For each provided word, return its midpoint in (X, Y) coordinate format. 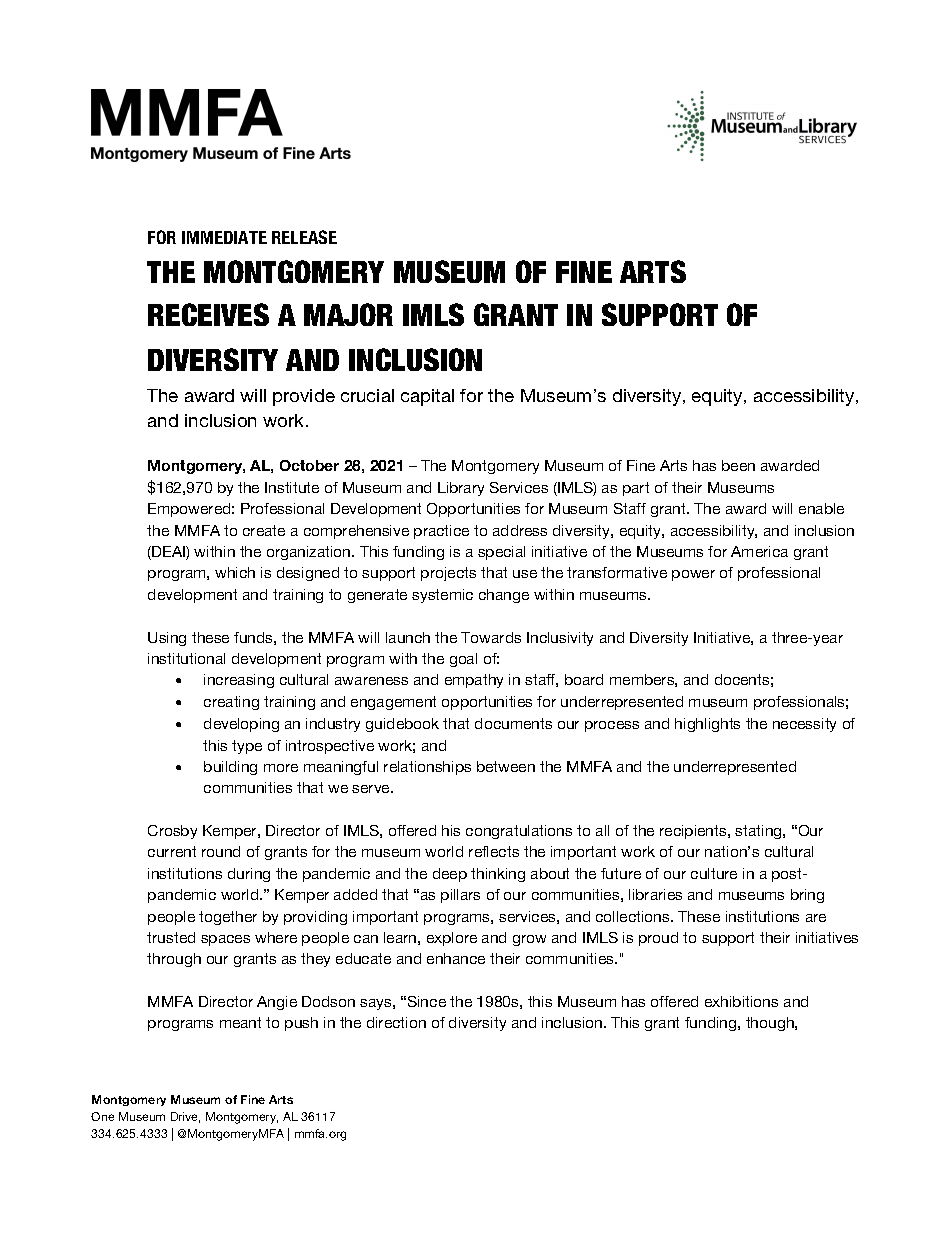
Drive (185, 1117)
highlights (707, 725)
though (771, 1024)
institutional (186, 658)
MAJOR (348, 314)
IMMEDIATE (224, 237)
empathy (474, 681)
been (738, 465)
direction (396, 1022)
